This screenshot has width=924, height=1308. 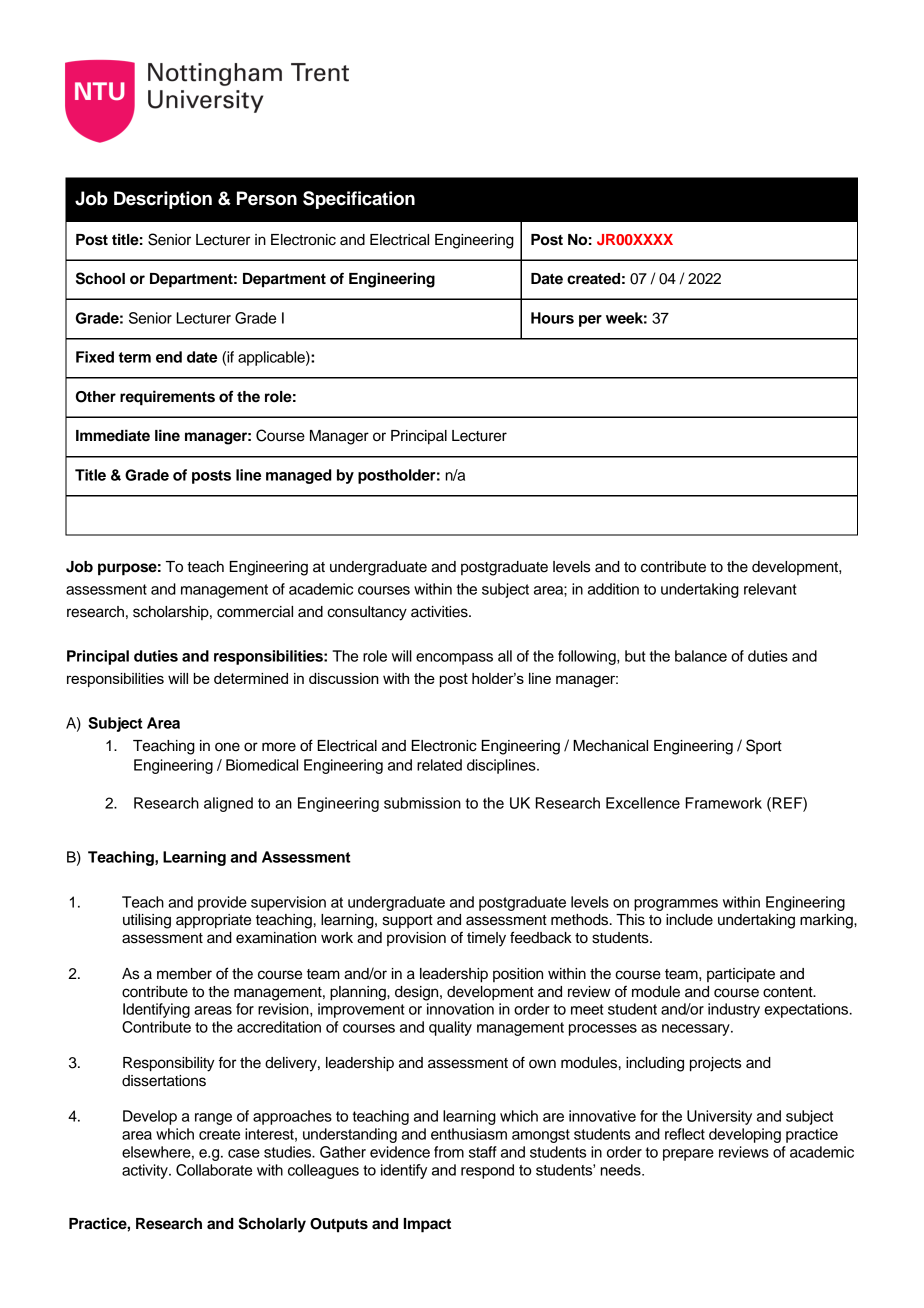 What do you see at coordinates (487, 1171) in the screenshot?
I see `respond` at bounding box center [487, 1171].
